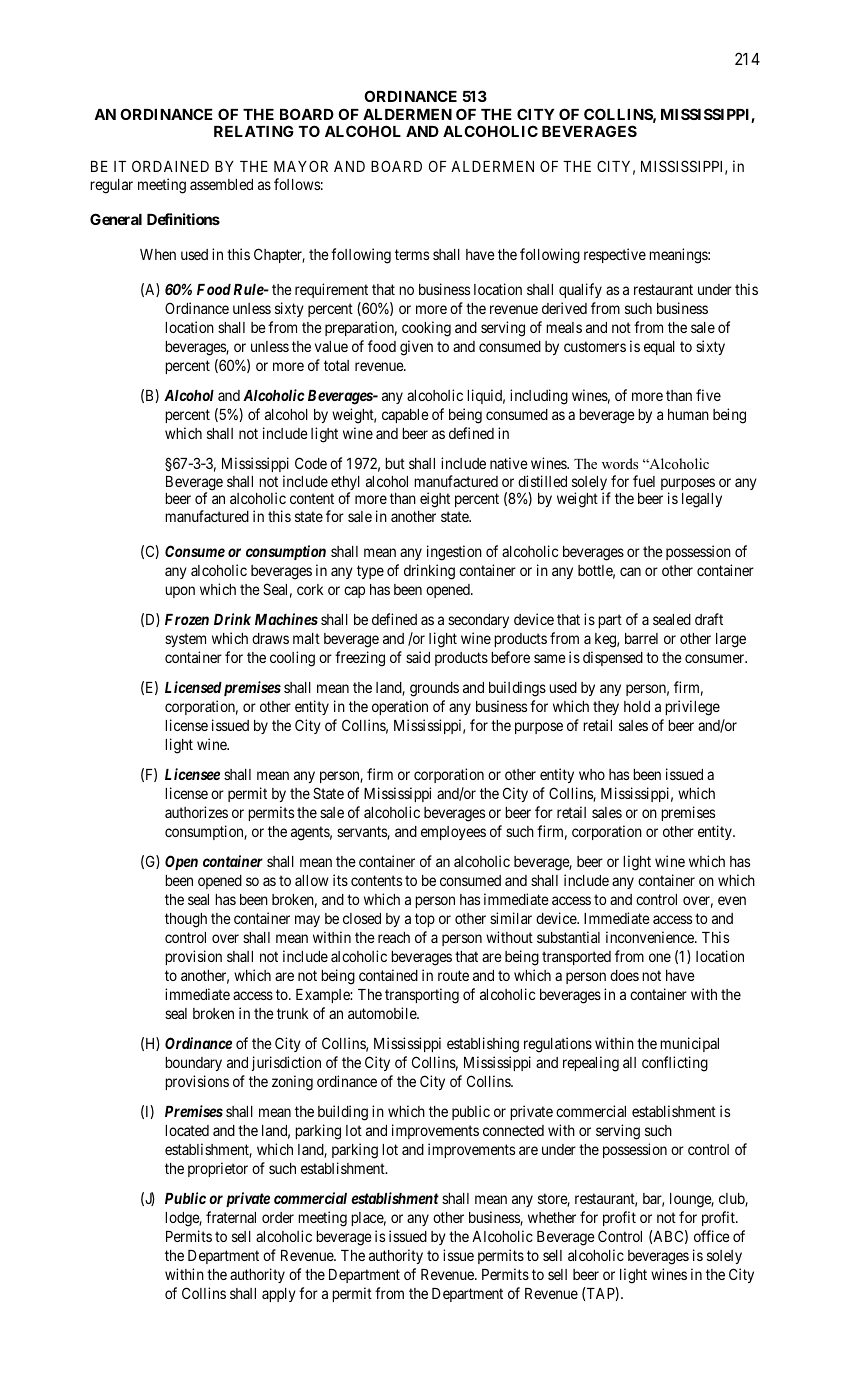 The image size is (849, 1400). What do you see at coordinates (615, 255) in the screenshot?
I see `respective` at bounding box center [615, 255].
